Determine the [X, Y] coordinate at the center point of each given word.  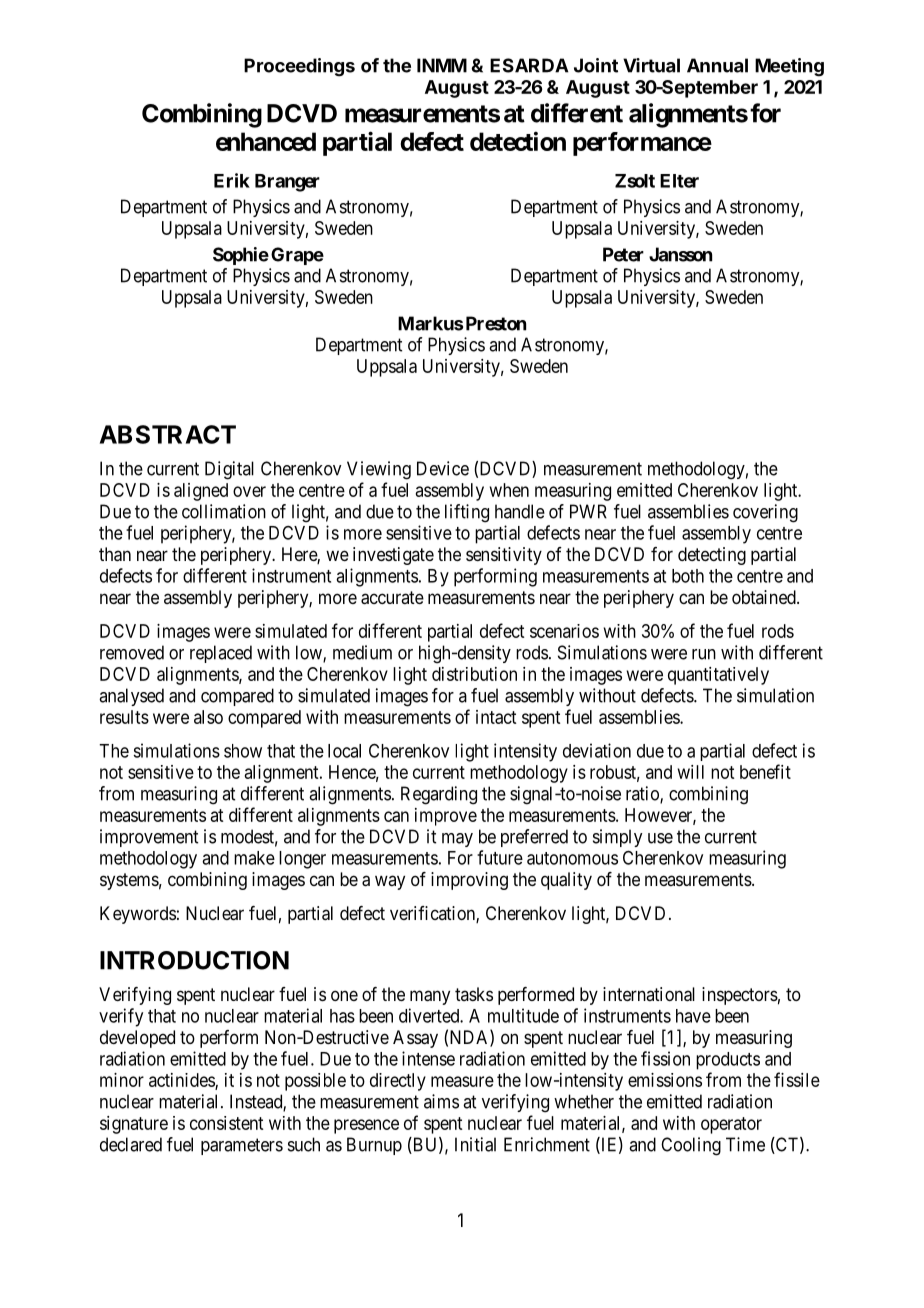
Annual [717, 65]
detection [518, 141]
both [688, 576]
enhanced [266, 141]
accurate [392, 598]
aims [441, 1101]
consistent [226, 1123]
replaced [221, 654]
